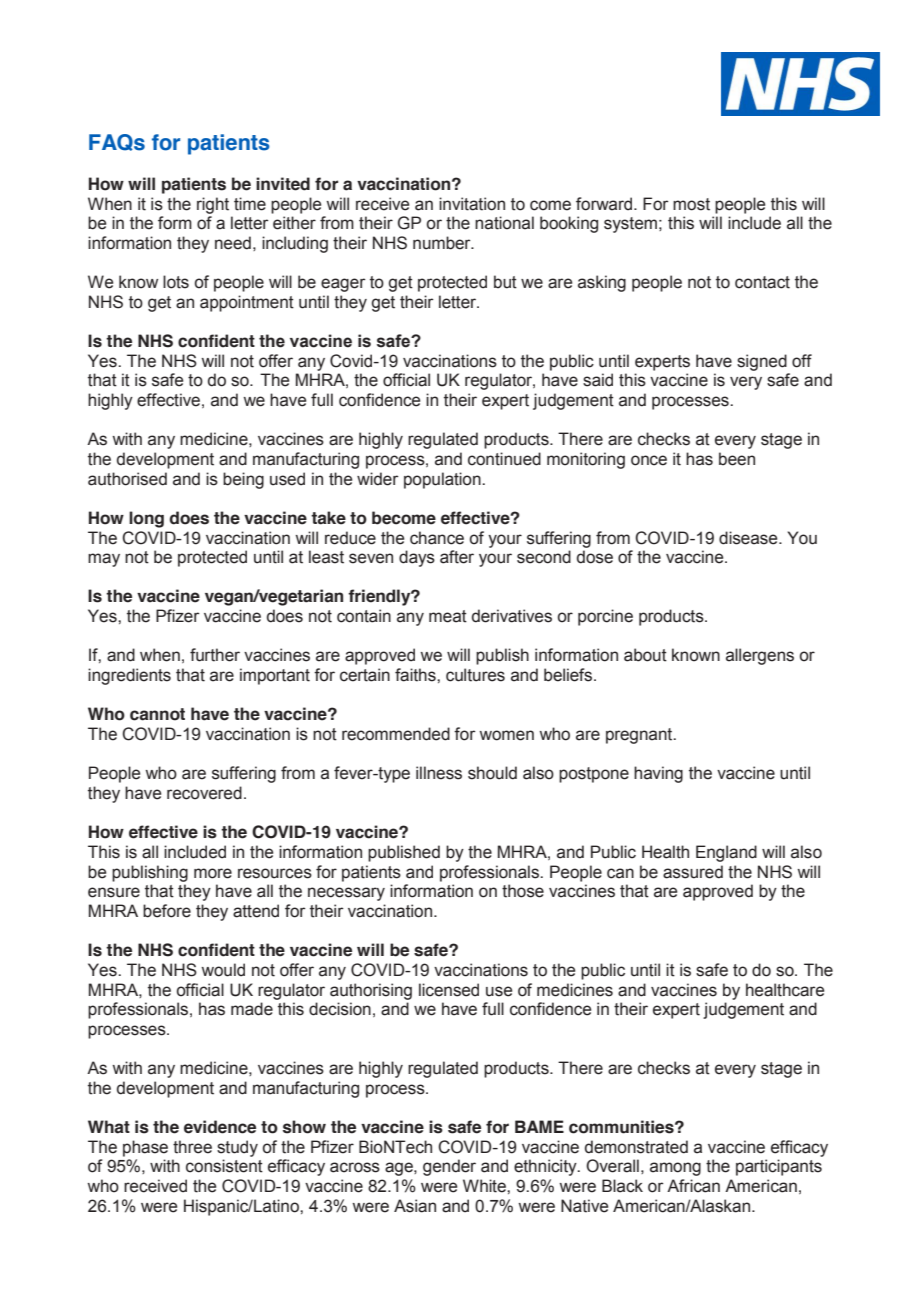 Image resolution: width=924 pixels, height=1308 pixels. Describe the element at coordinates (192, 1147) in the screenshot. I see `three` at that location.
